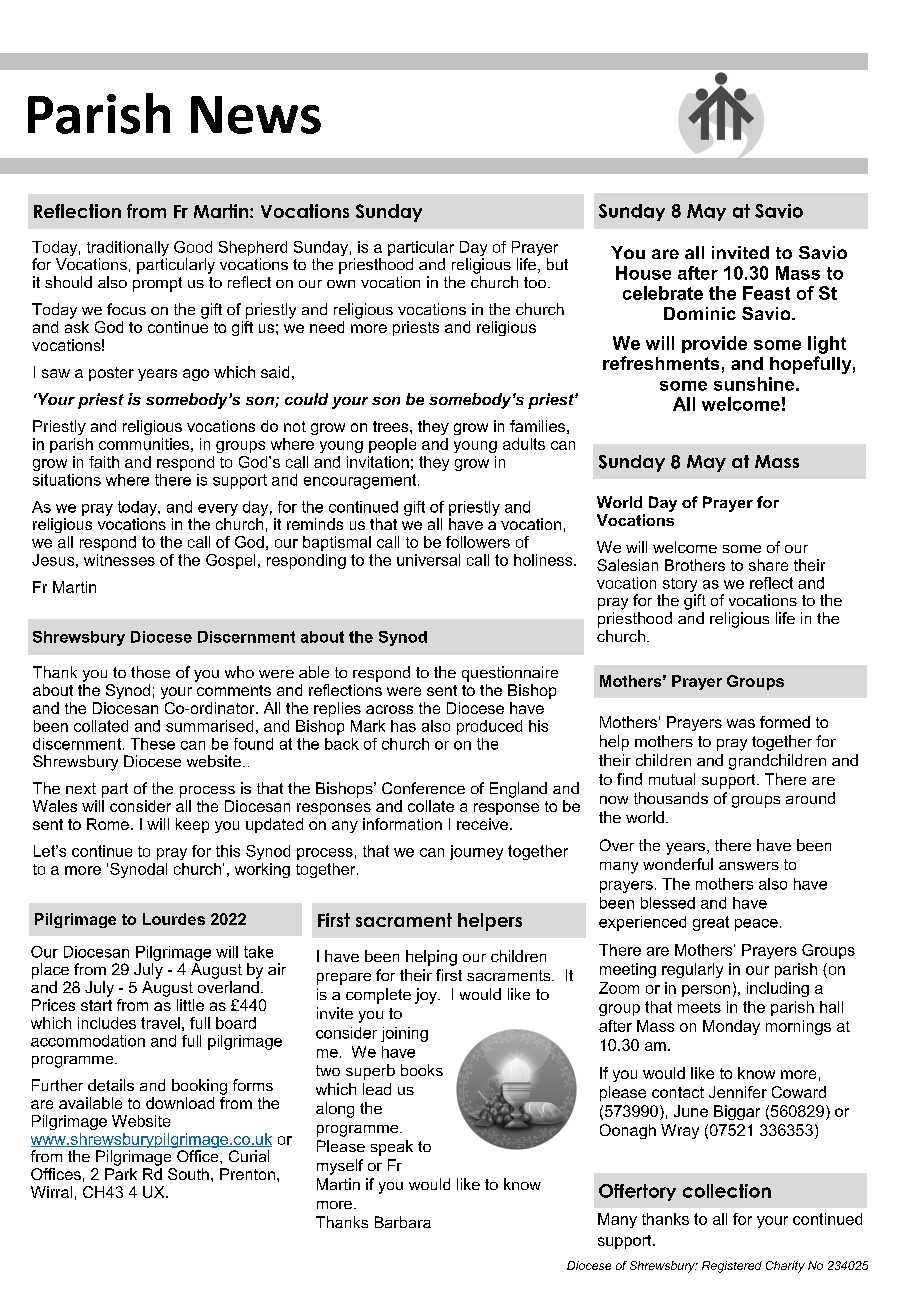  I want to click on answers, so click(749, 866).
